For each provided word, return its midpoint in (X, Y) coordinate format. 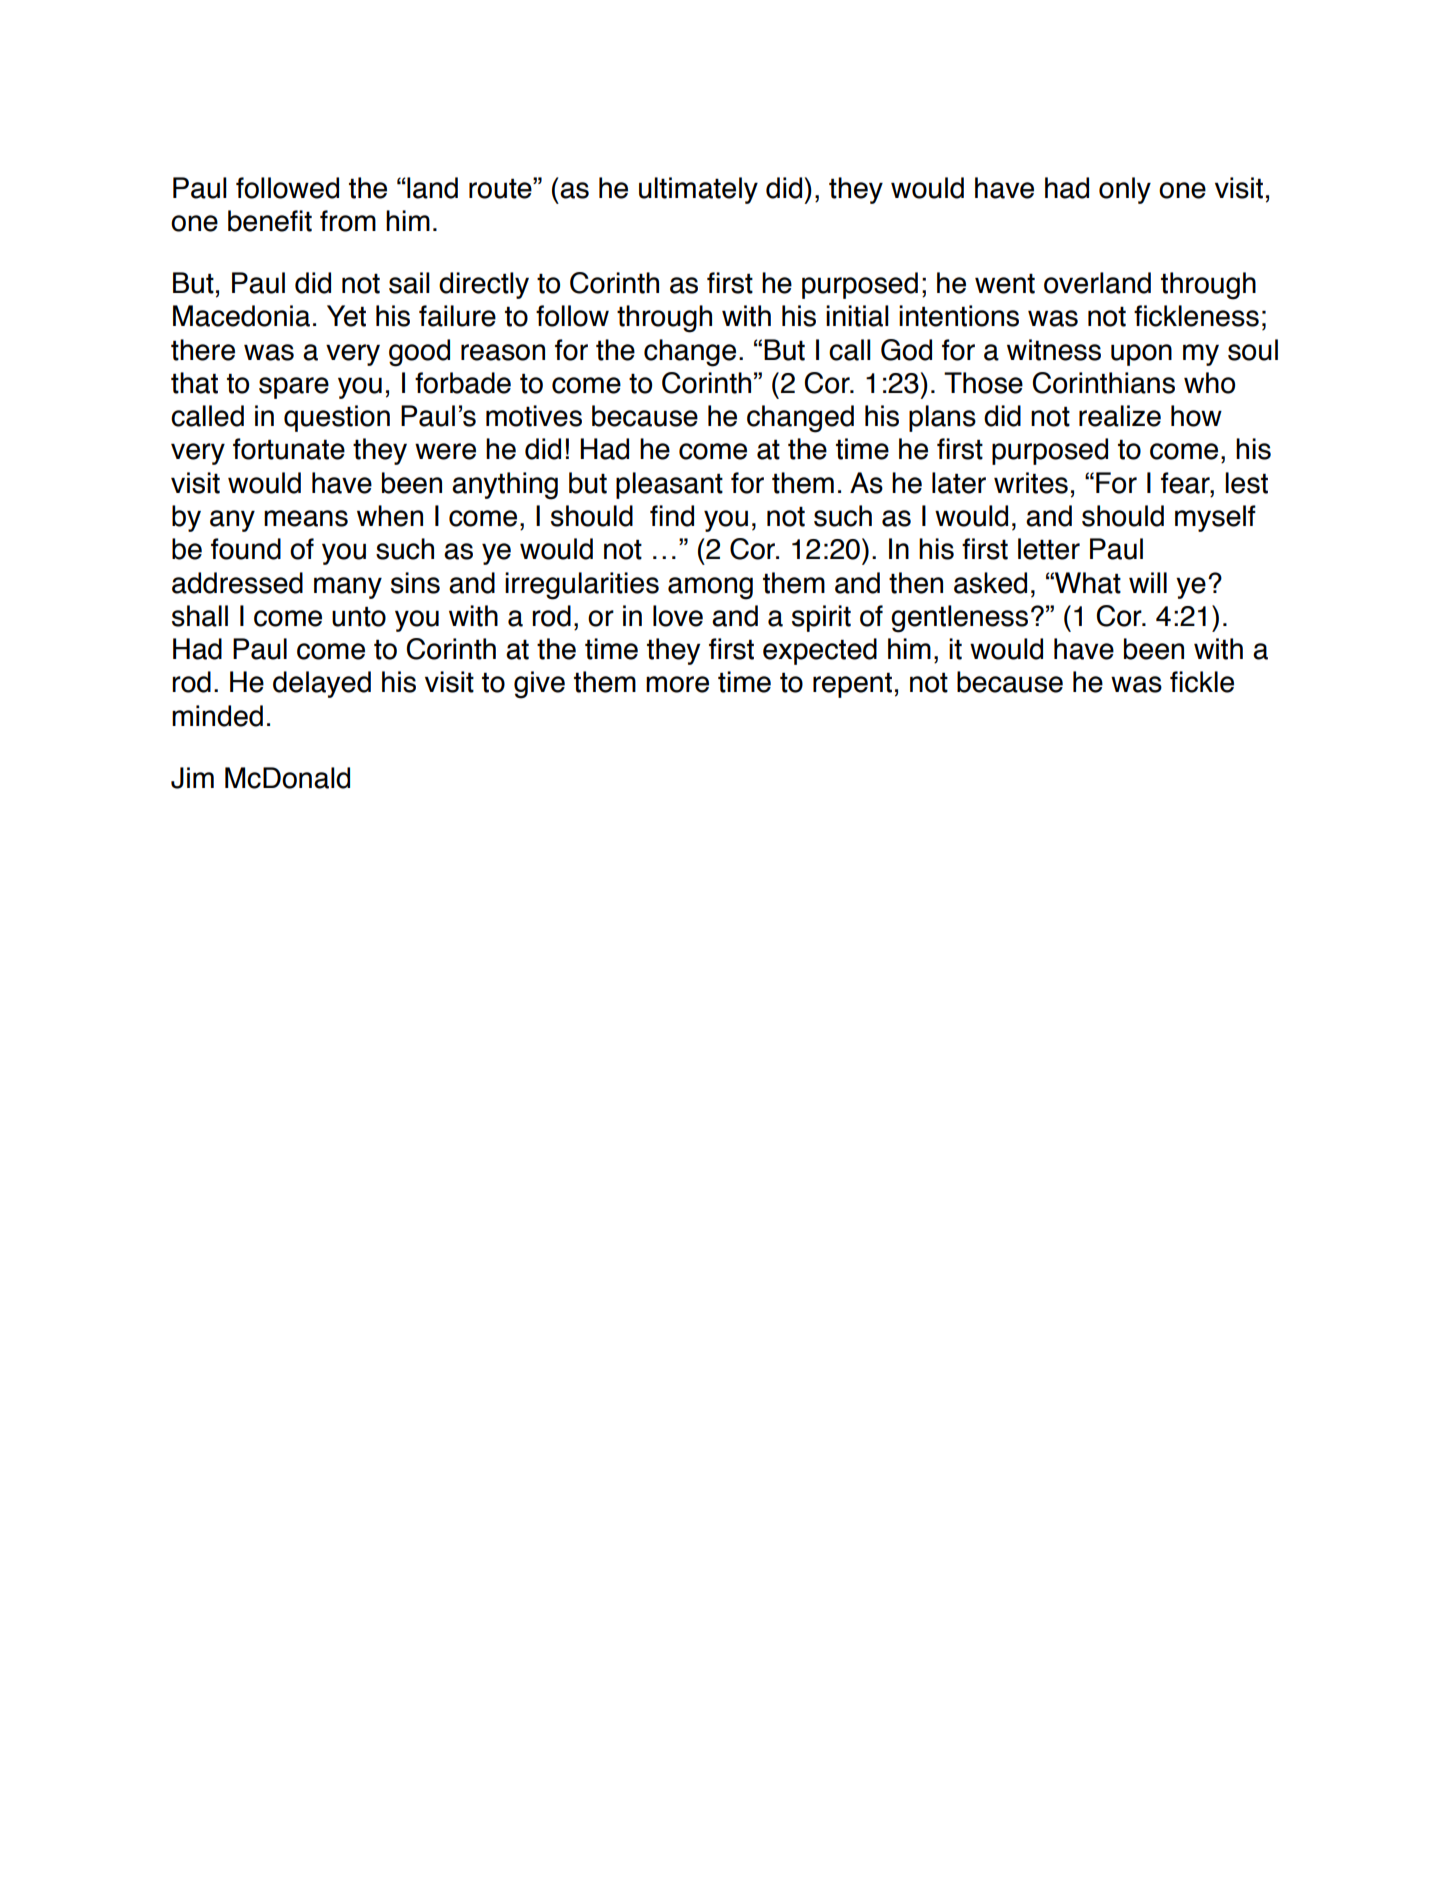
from (348, 221)
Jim (192, 778)
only (1125, 190)
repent (852, 685)
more (677, 684)
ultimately (698, 190)
